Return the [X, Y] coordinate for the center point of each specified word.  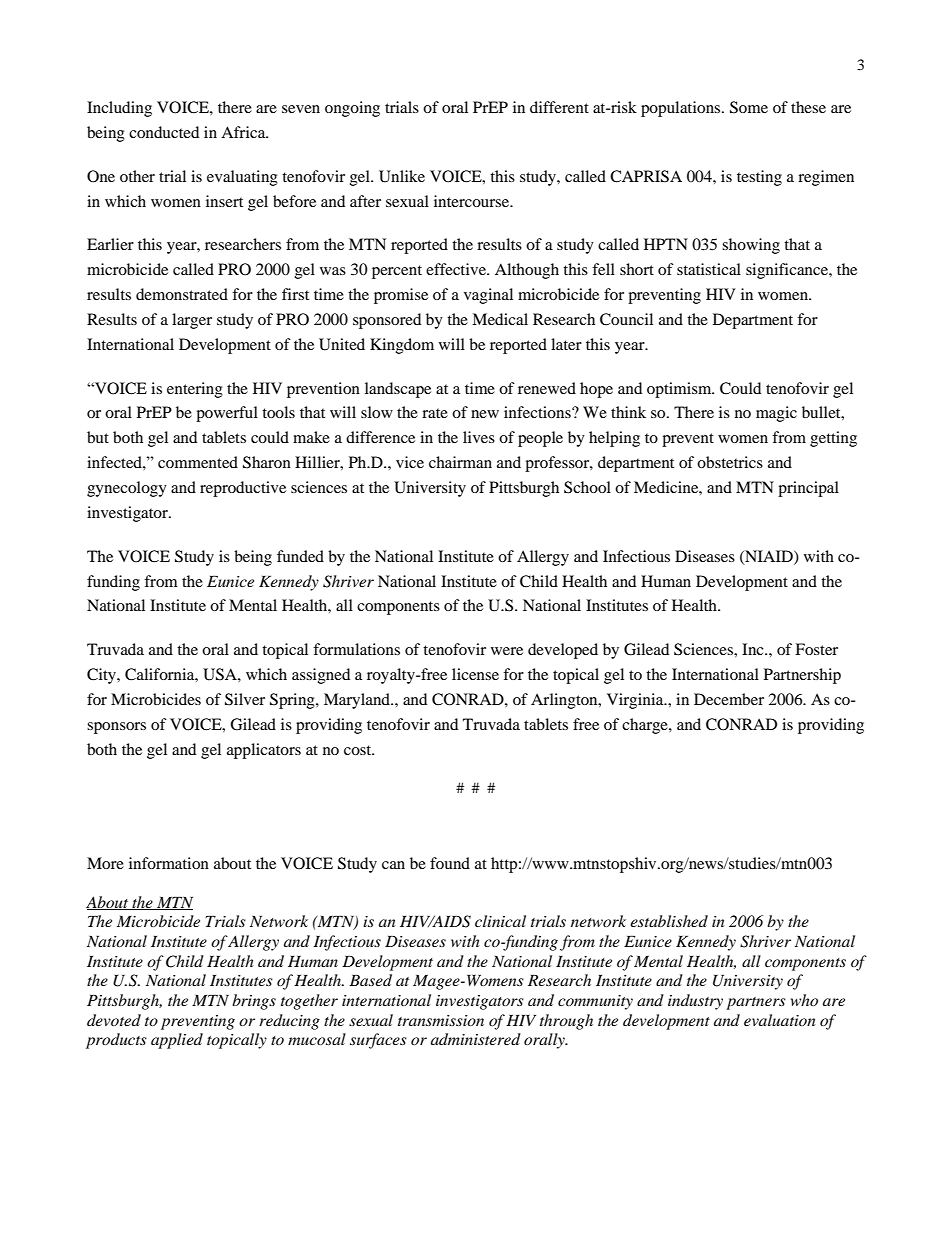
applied [177, 1041]
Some [749, 107]
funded [300, 556]
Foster [816, 649]
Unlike [402, 176]
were [507, 651]
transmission [441, 1020]
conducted [164, 132]
